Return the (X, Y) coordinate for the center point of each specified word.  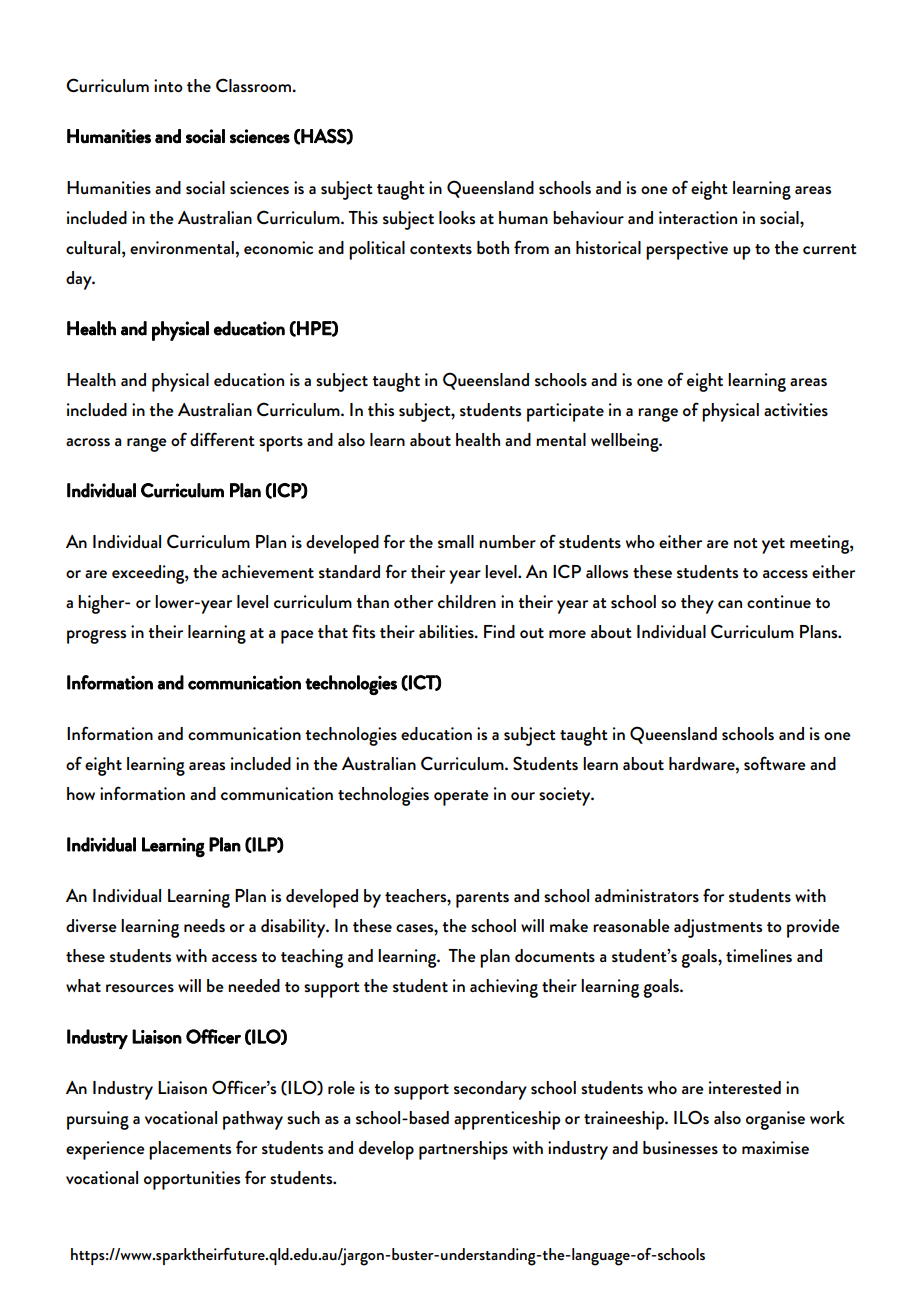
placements (190, 1150)
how (81, 793)
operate (461, 798)
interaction (698, 217)
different (222, 439)
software (775, 763)
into (168, 85)
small (456, 541)
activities (796, 409)
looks (457, 217)
